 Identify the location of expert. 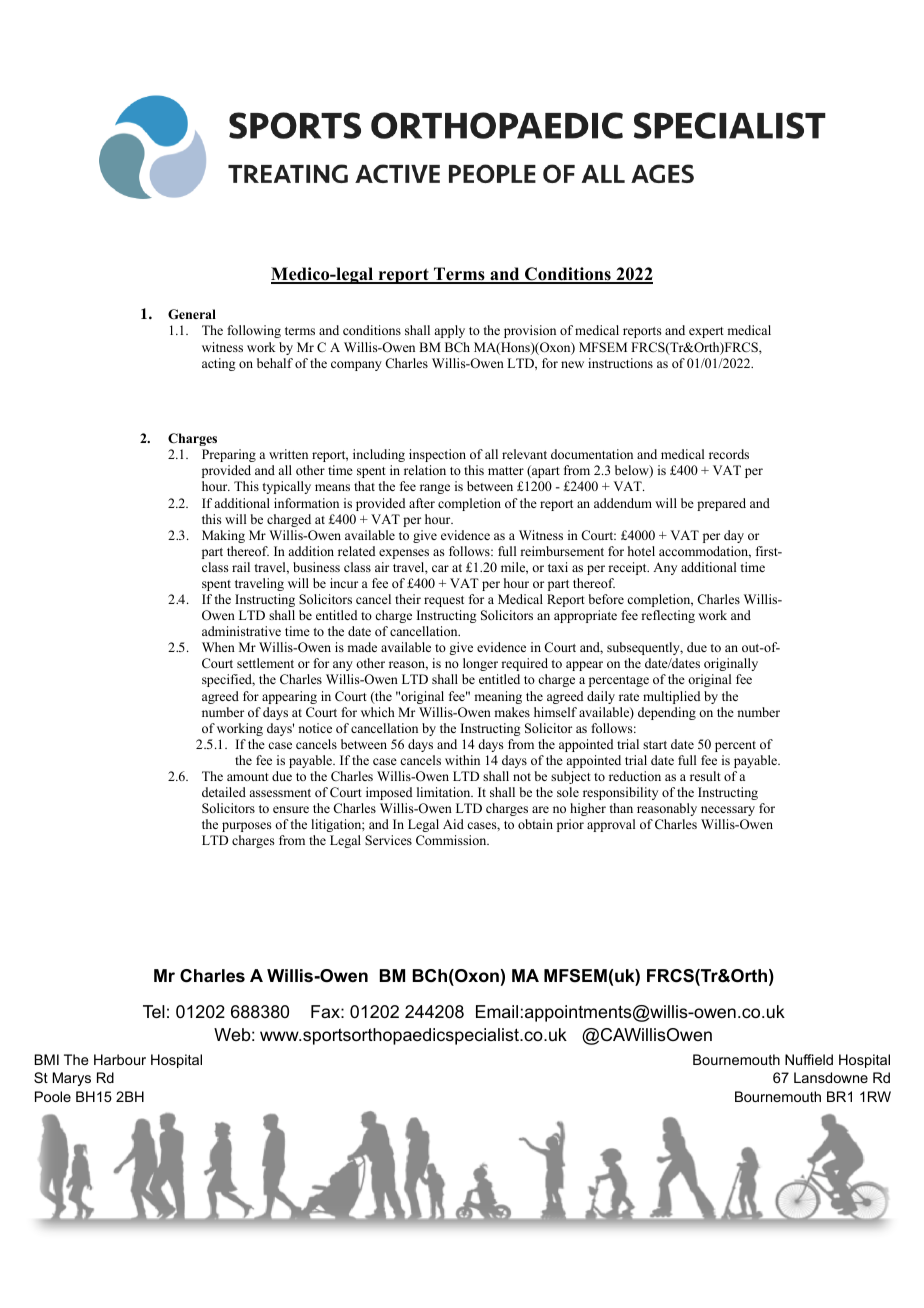
(706, 332).
